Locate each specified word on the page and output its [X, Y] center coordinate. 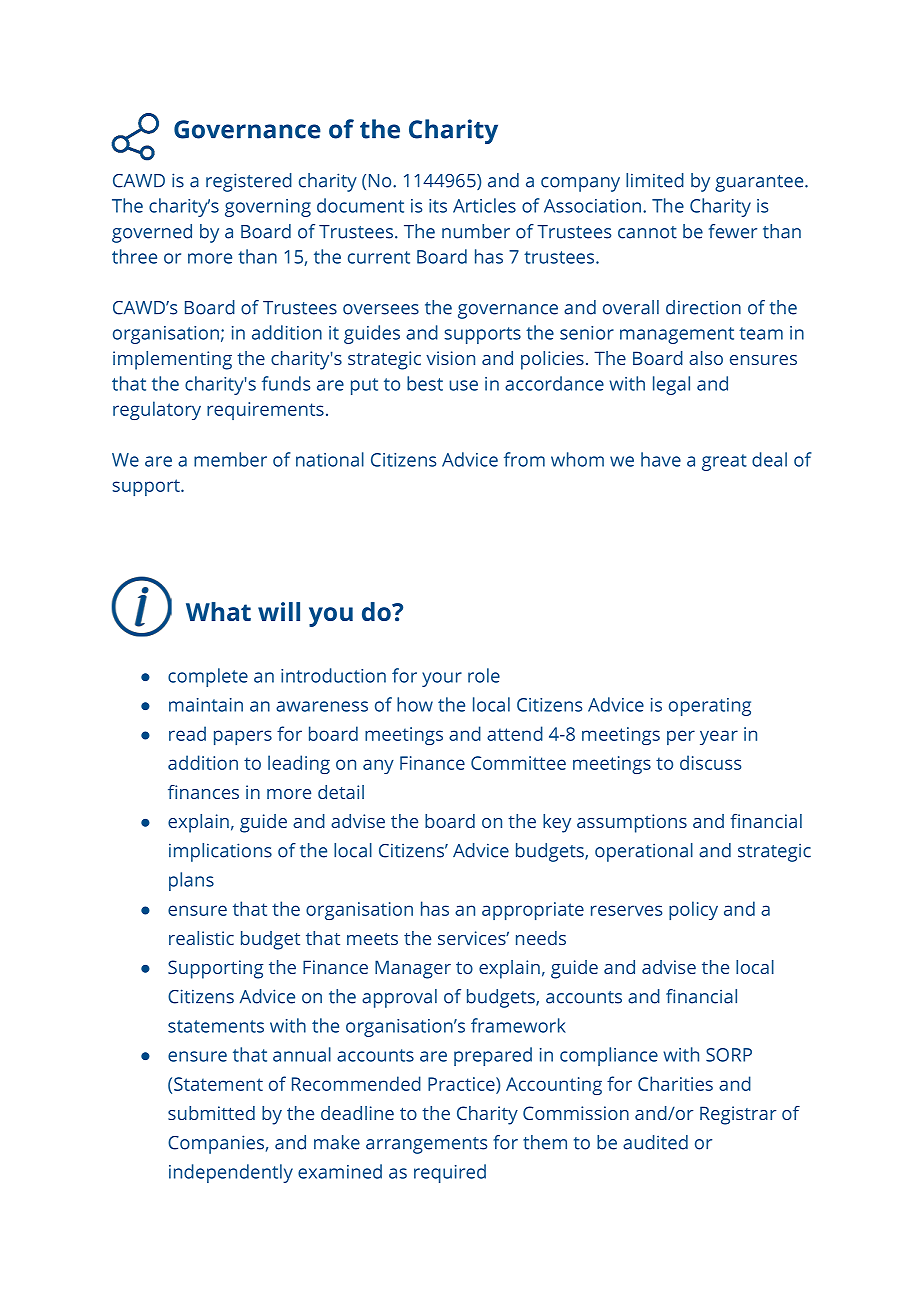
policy [693, 910]
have [661, 459]
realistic [201, 938]
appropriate [533, 911]
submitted [211, 1113]
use [463, 385]
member [230, 459]
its [438, 206]
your [442, 679]
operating [710, 707]
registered [249, 182]
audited [655, 1142]
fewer [733, 231]
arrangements [426, 1145]
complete [208, 677]
